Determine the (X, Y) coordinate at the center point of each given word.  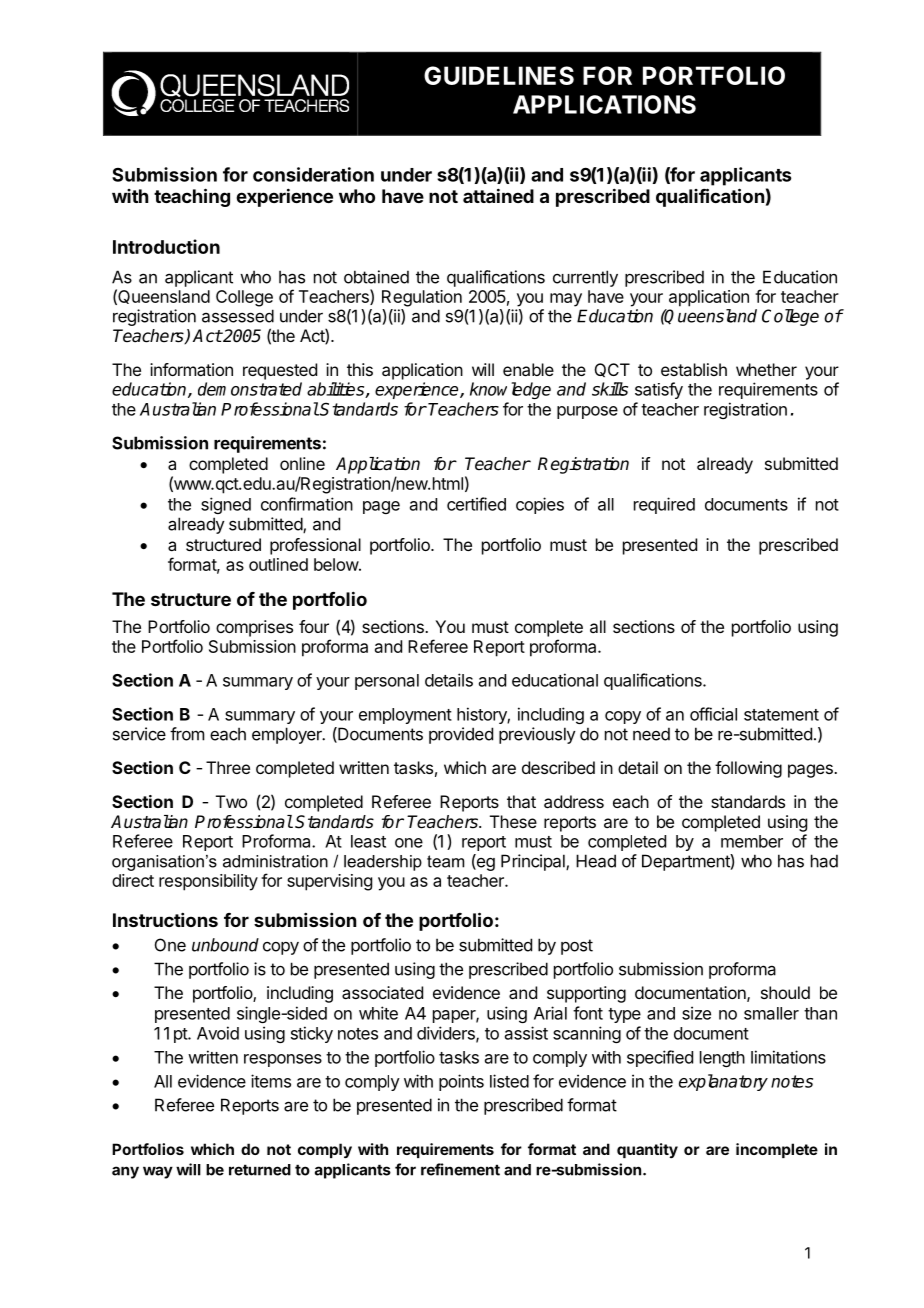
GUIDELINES (499, 75)
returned (260, 1170)
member (752, 841)
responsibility (208, 882)
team (445, 861)
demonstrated (250, 389)
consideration (313, 174)
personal (387, 682)
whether (766, 369)
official (713, 714)
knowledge (510, 390)
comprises (254, 628)
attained (498, 195)
